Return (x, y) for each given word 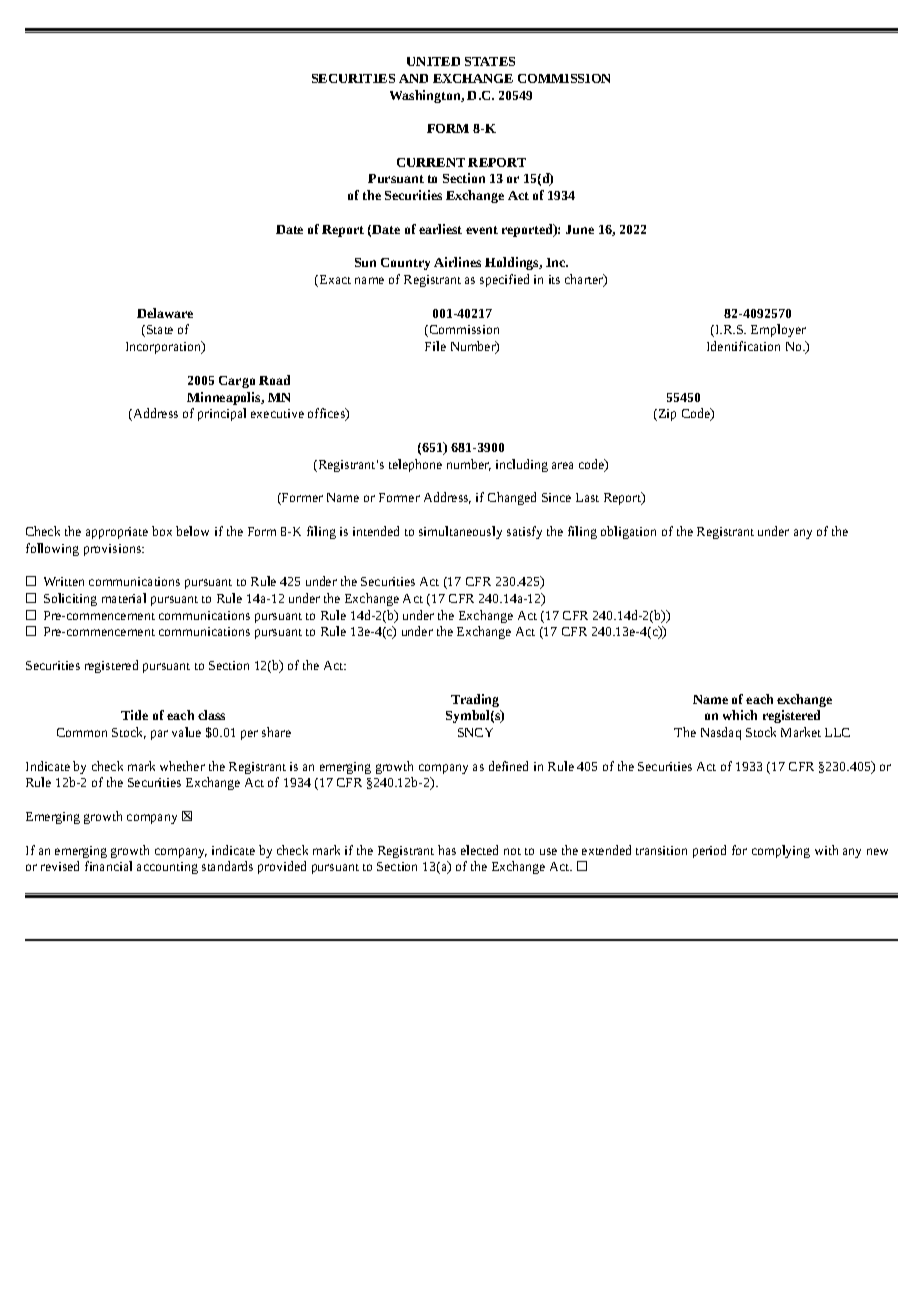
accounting (167, 868)
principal (222, 414)
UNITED (433, 61)
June (580, 229)
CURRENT (431, 162)
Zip (666, 415)
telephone (415, 465)
